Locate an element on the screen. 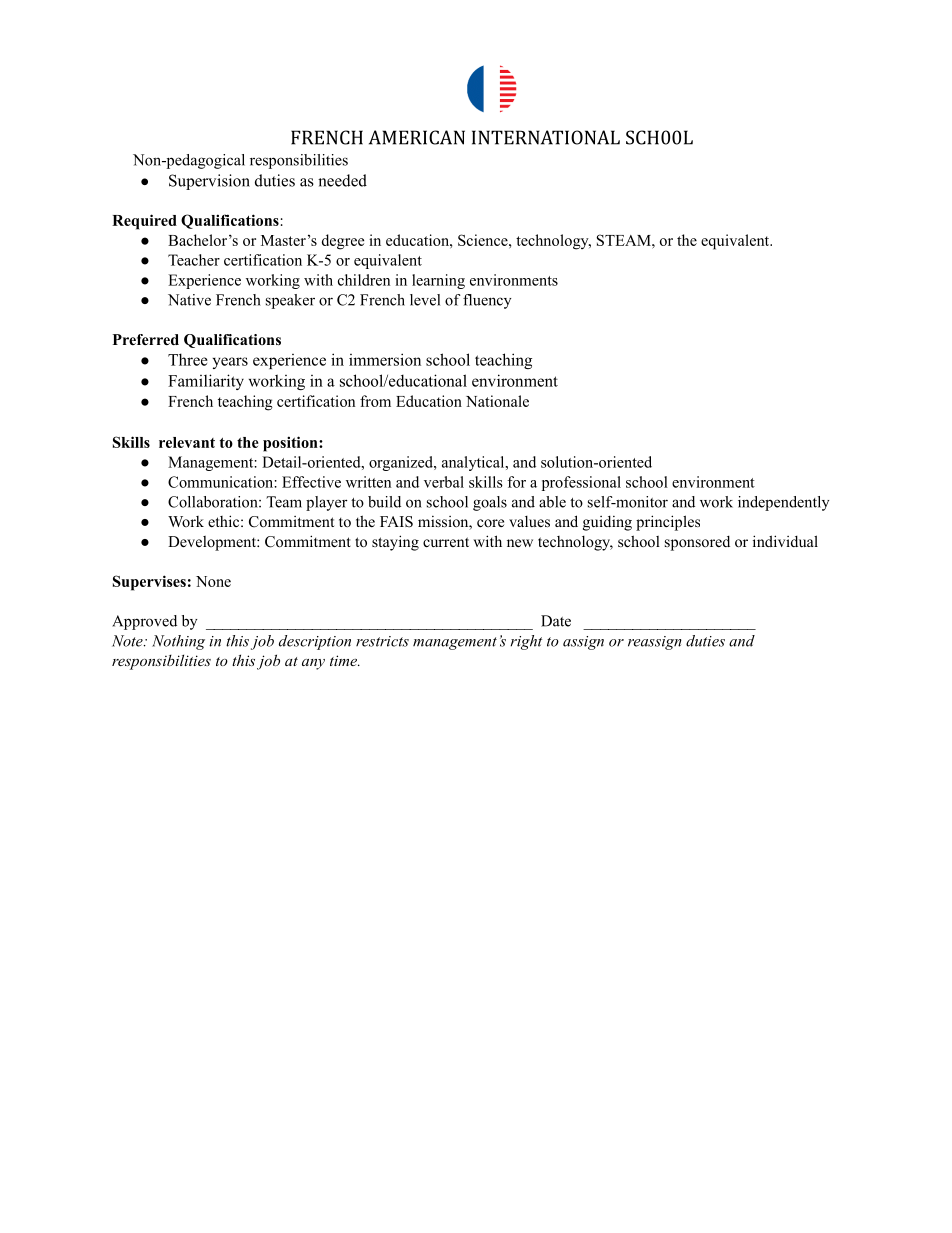 The image size is (952, 1233). Familiarity is located at coordinates (206, 382).
